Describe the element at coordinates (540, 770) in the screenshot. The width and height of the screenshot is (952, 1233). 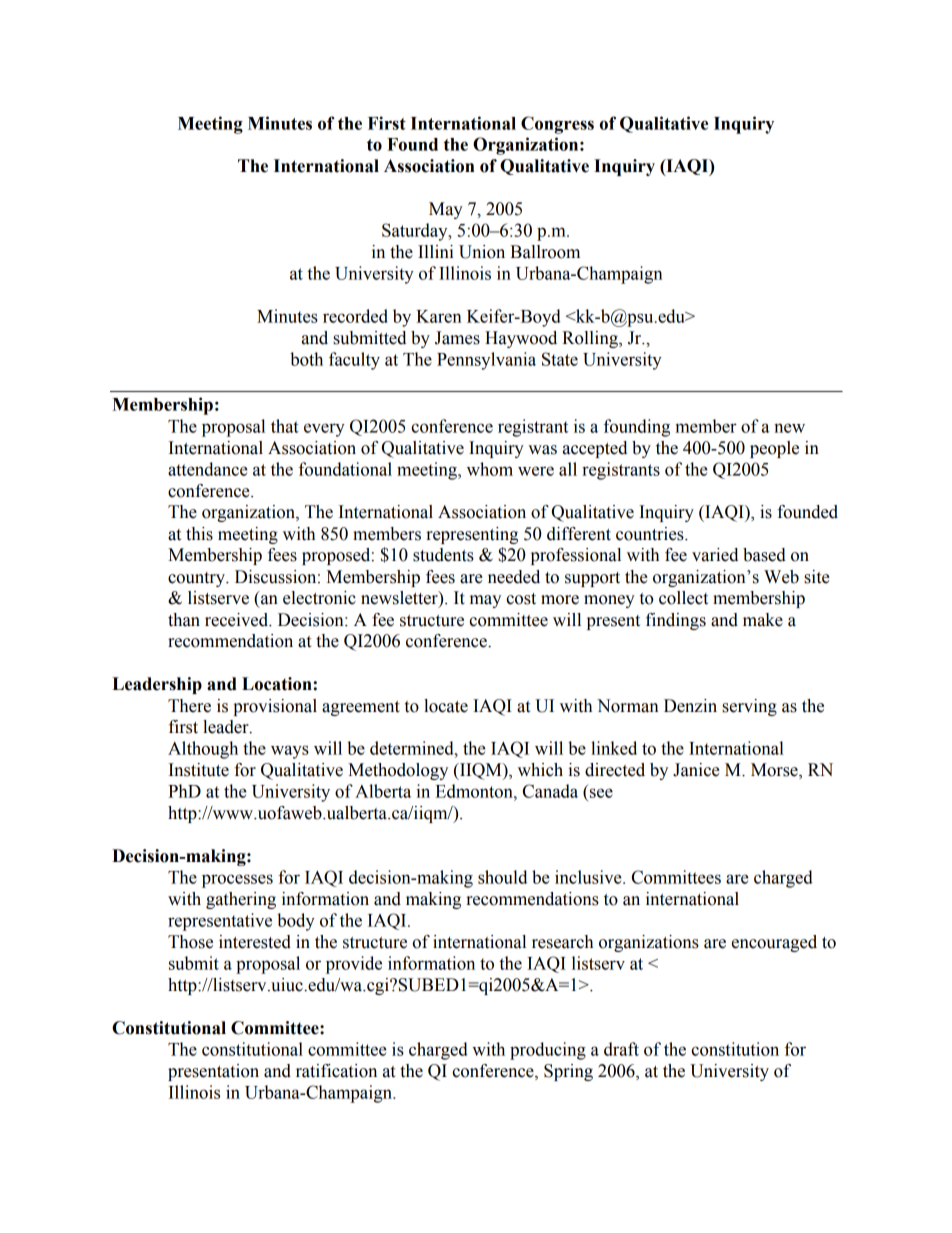
I see `which` at that location.
